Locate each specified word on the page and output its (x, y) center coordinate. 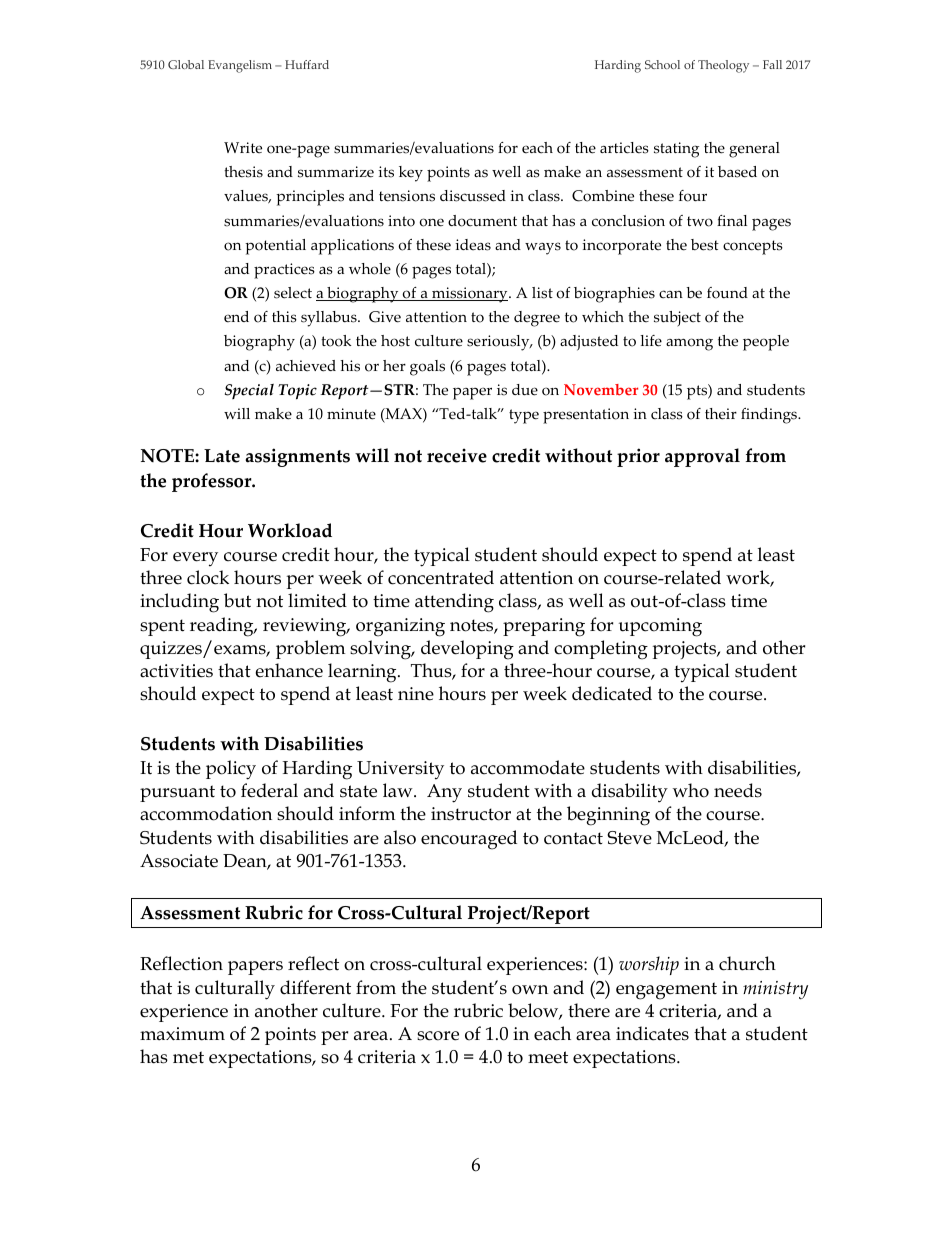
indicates (652, 1033)
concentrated (441, 577)
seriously (499, 343)
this (284, 317)
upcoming (660, 627)
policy (231, 770)
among (689, 344)
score (438, 1036)
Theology (723, 66)
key (411, 174)
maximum (182, 1034)
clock (208, 577)
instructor (471, 814)
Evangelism (240, 66)
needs (738, 790)
